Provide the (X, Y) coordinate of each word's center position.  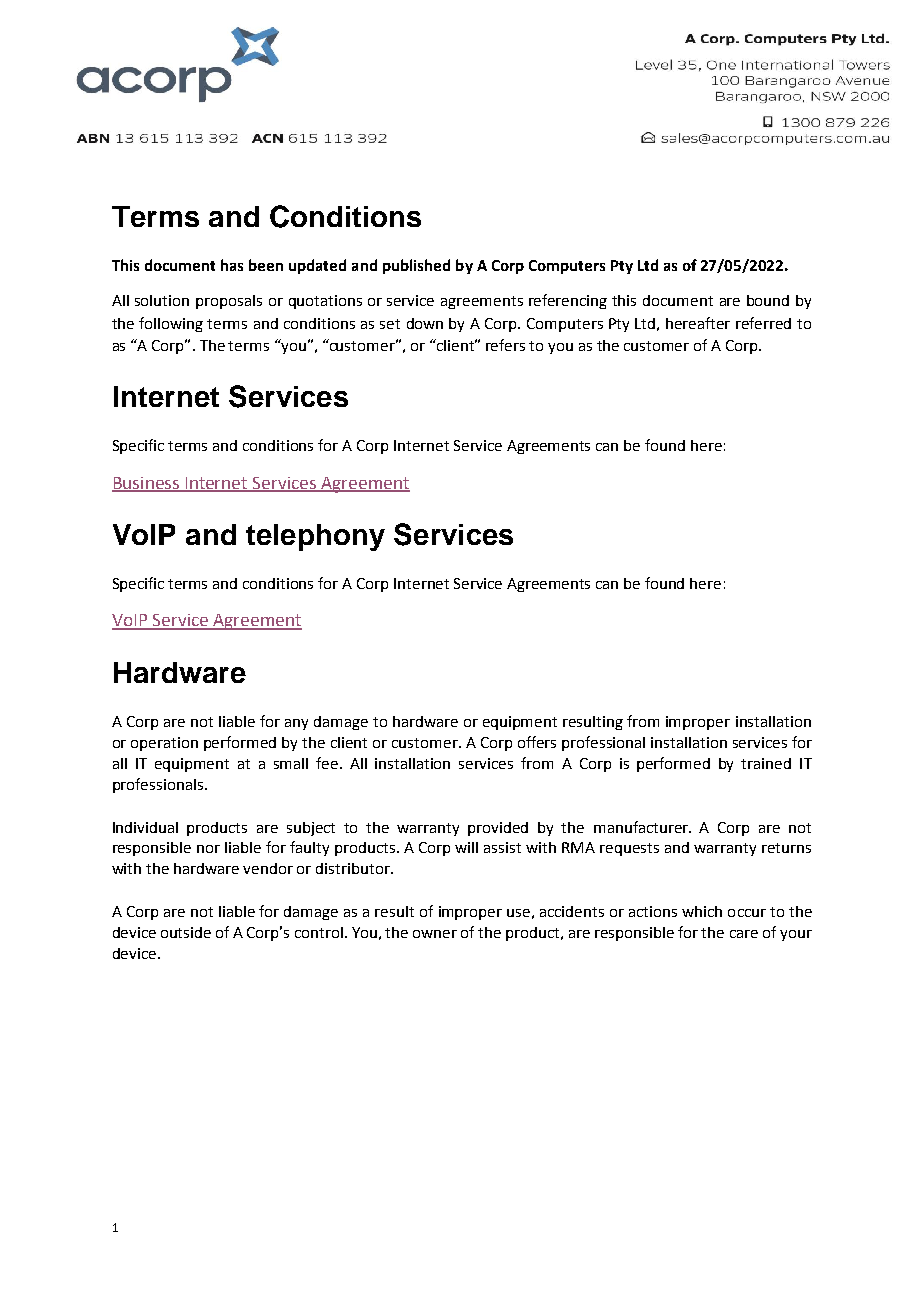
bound (768, 300)
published (416, 266)
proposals (229, 302)
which (702, 911)
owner (435, 934)
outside (186, 932)
